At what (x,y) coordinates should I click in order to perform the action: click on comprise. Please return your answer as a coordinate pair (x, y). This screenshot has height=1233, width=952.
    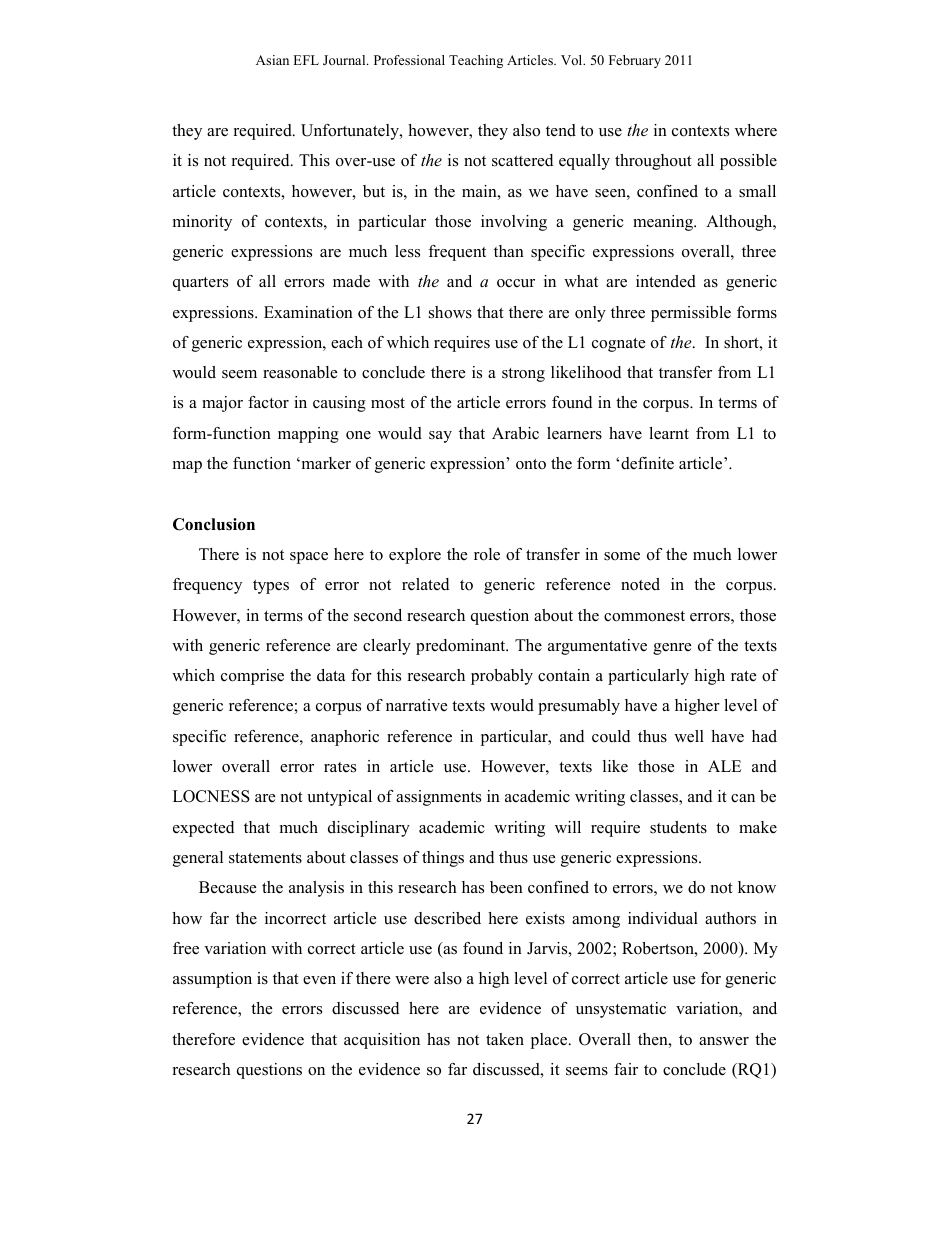
    Looking at the image, I should click on (252, 677).
